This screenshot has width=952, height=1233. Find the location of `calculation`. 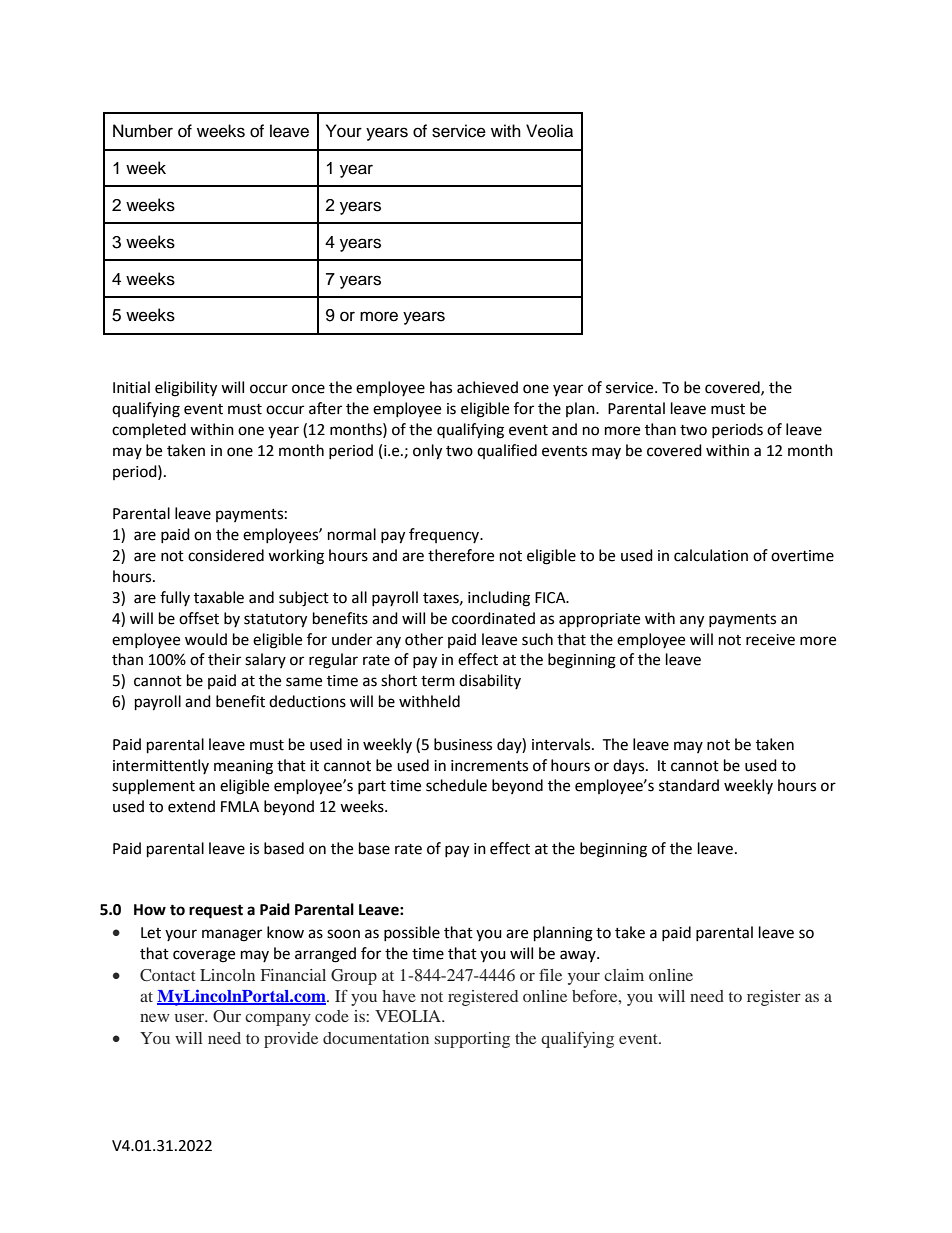

calculation is located at coordinates (711, 555).
